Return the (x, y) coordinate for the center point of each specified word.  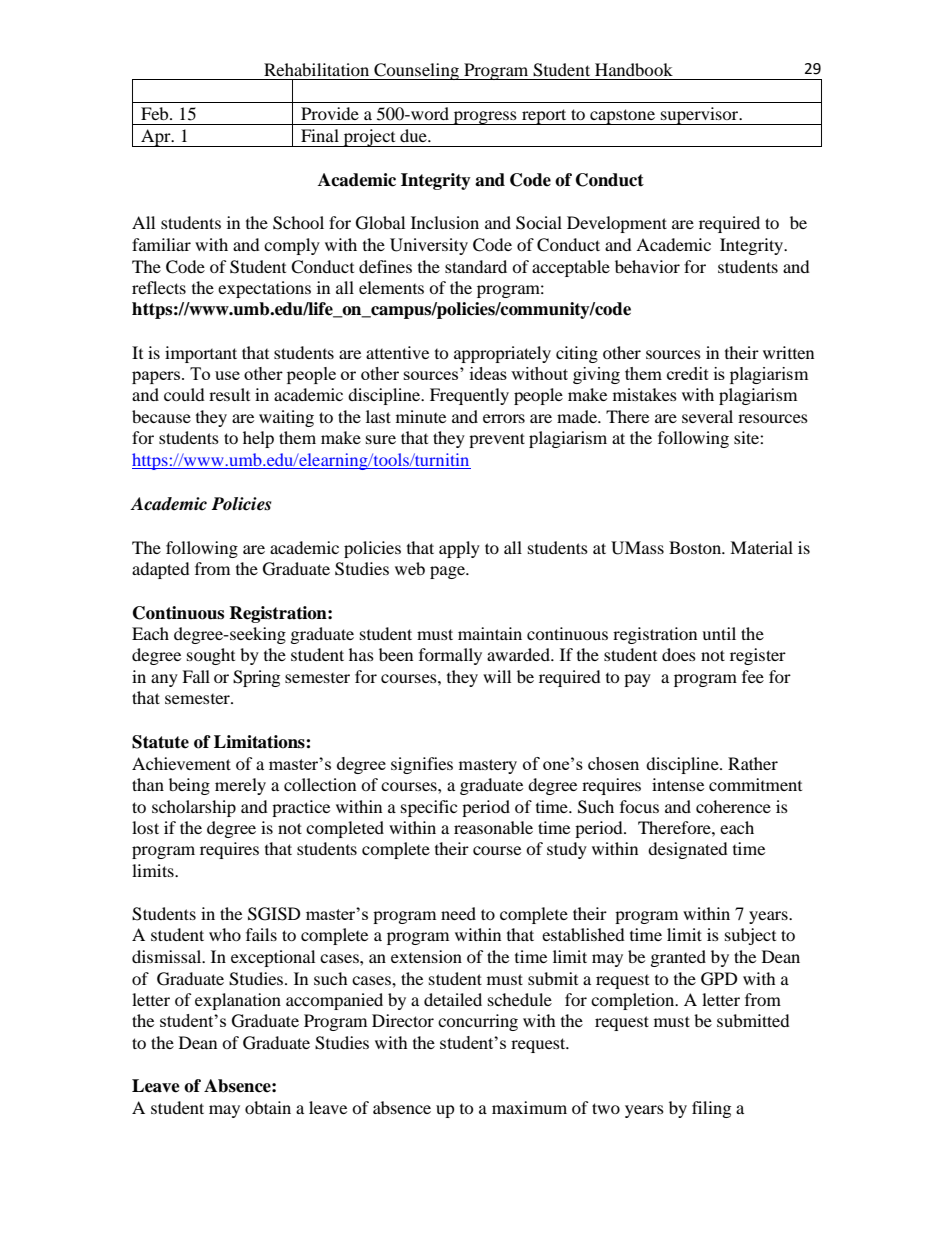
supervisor (699, 116)
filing (711, 1109)
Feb (156, 113)
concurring (478, 1022)
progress (485, 118)
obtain (268, 1107)
